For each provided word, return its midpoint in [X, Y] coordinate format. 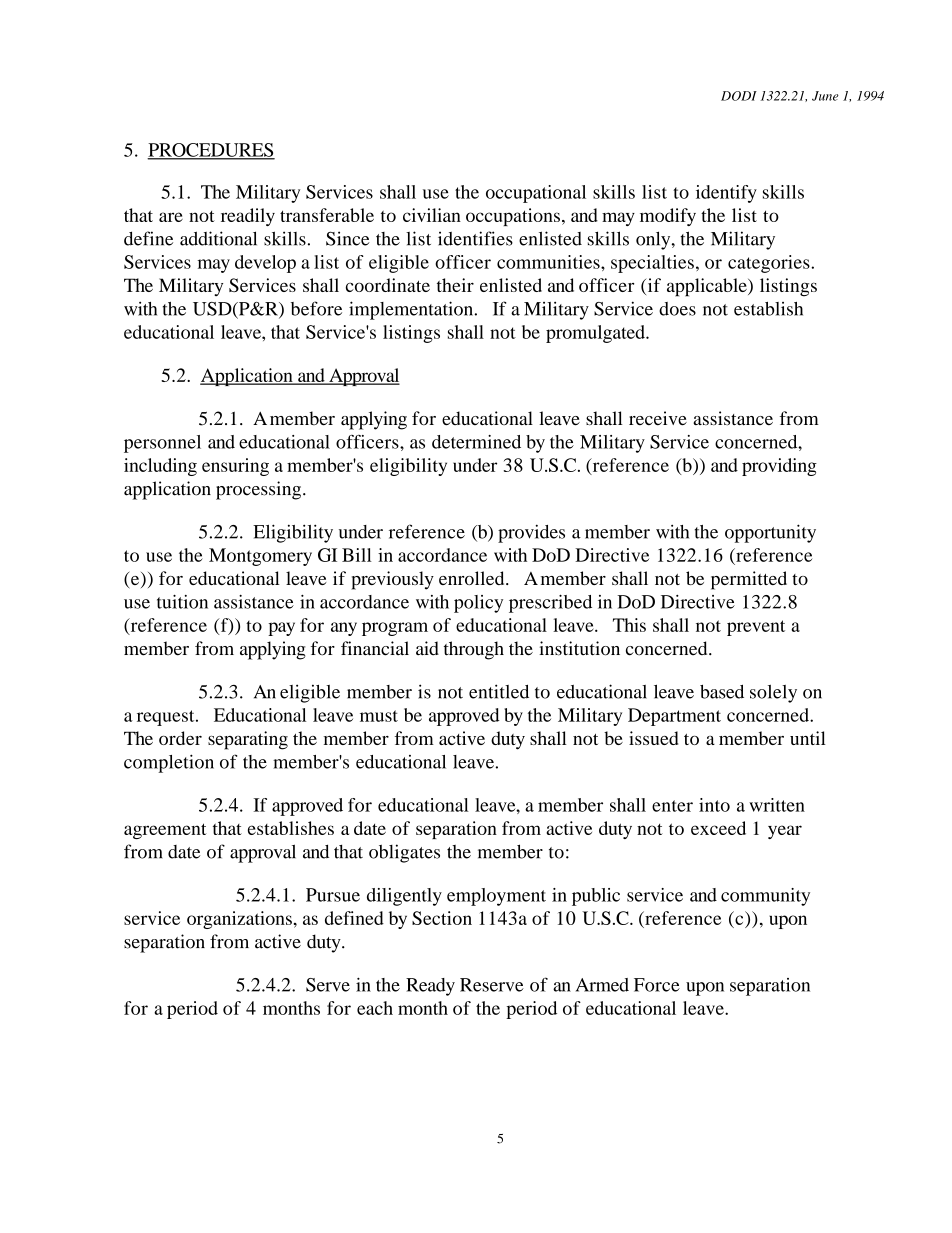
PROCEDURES [211, 151]
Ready [430, 987]
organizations [239, 920]
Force [657, 985]
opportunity [770, 533]
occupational [536, 194]
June [825, 96]
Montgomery [260, 557]
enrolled [473, 578]
